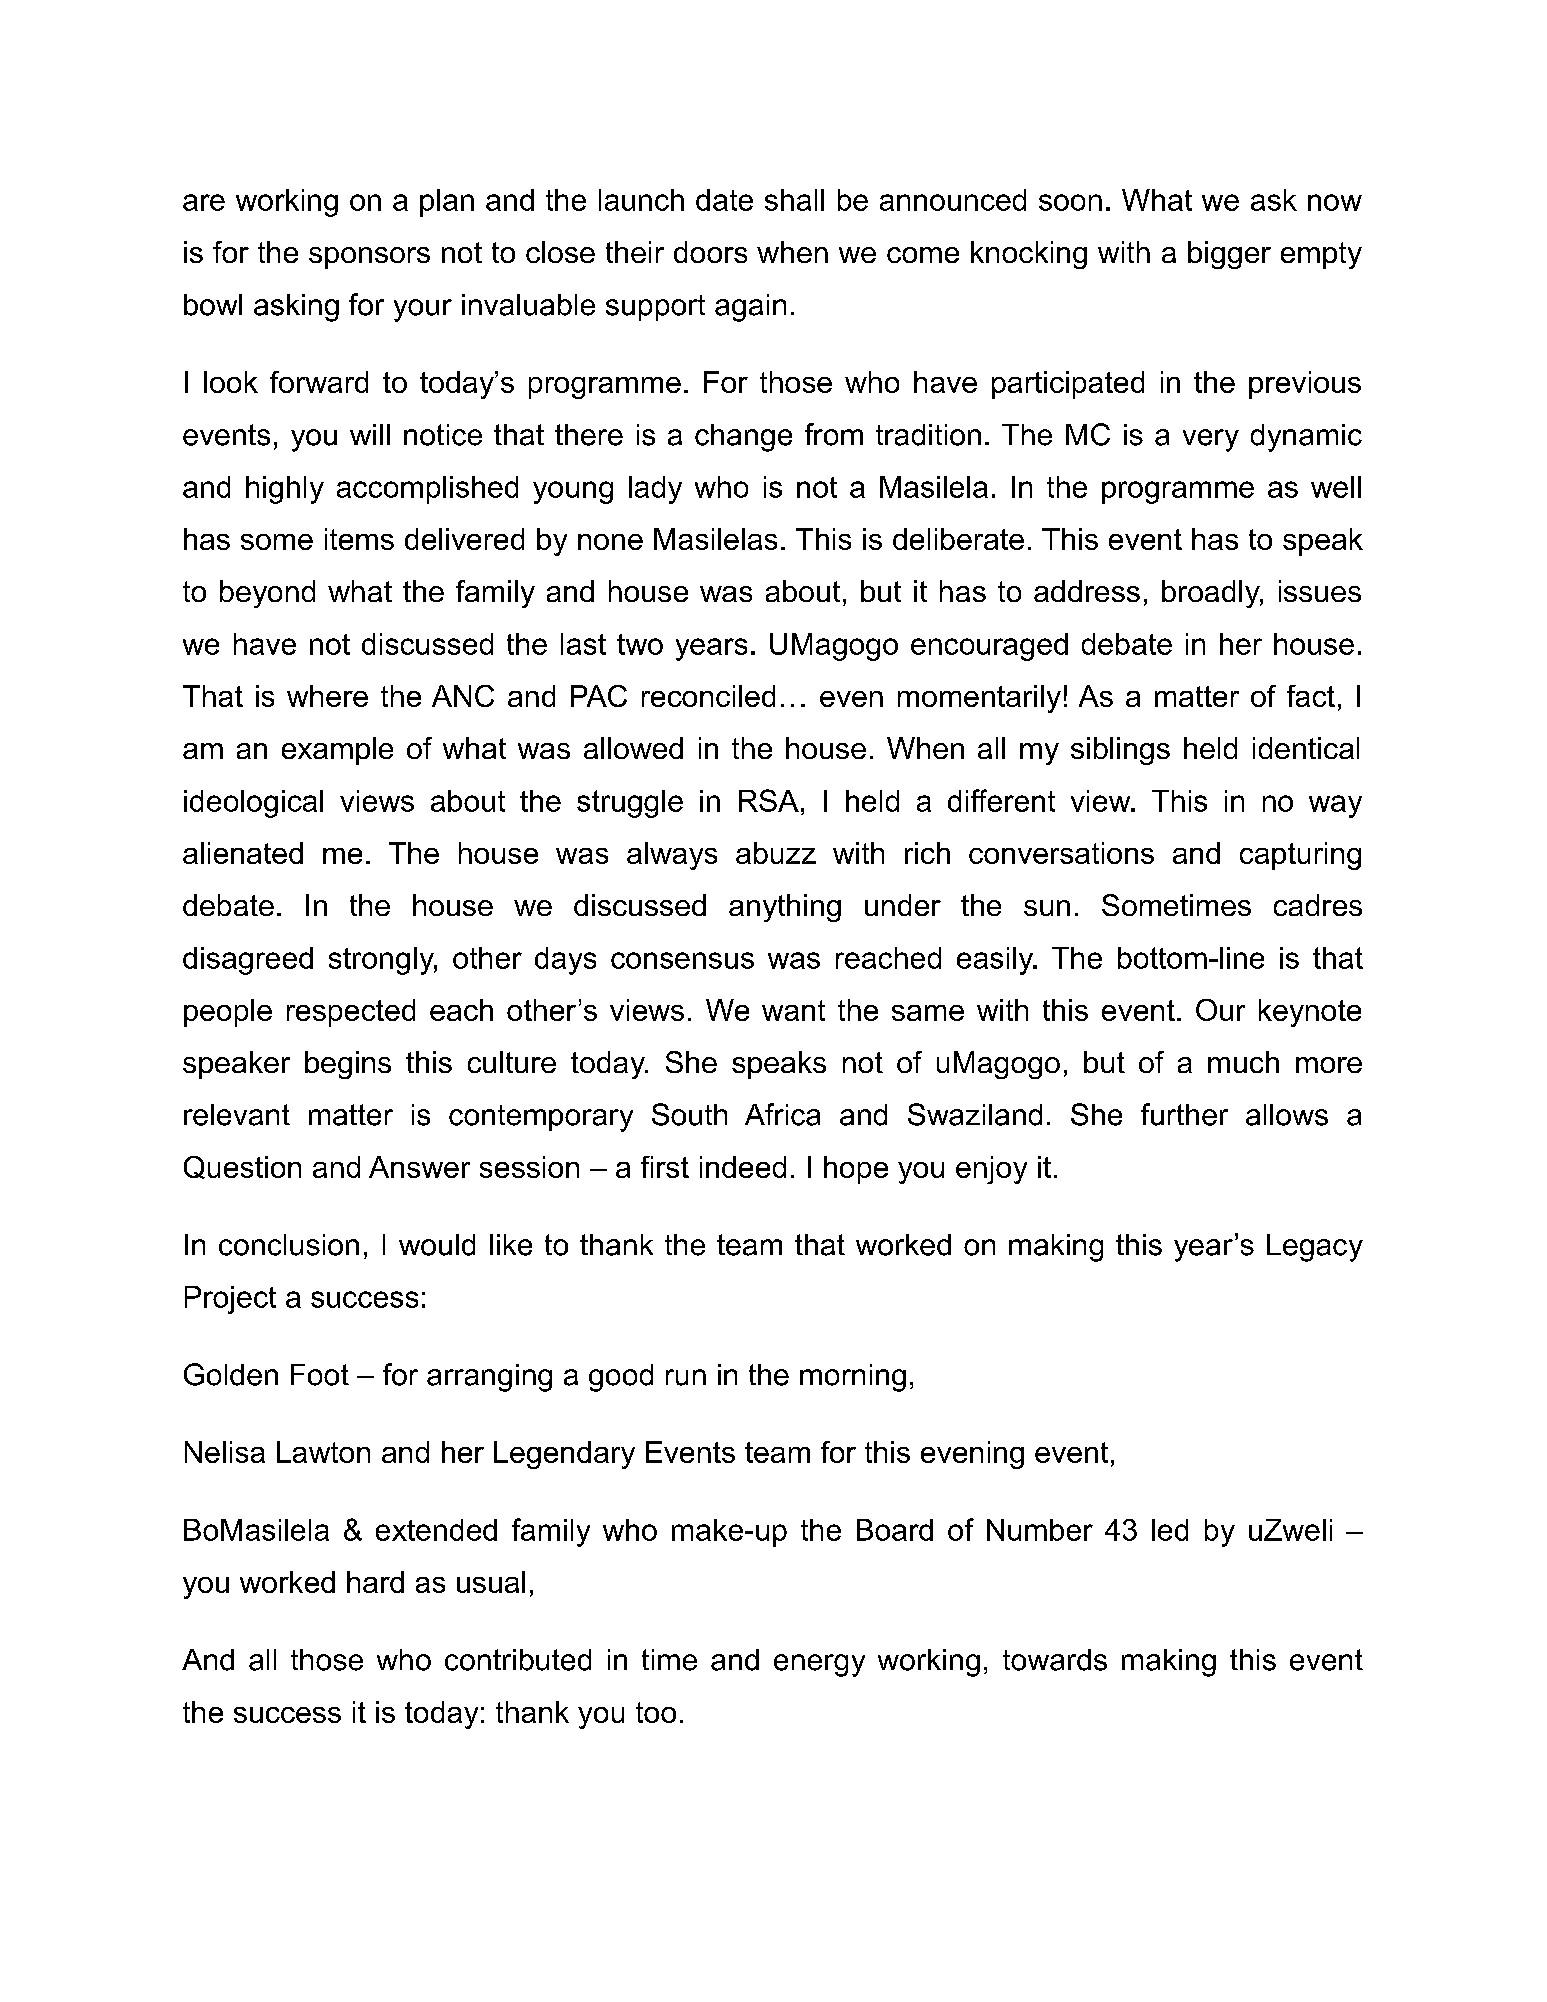  What do you see at coordinates (1055, 1660) in the document?
I see `towards` at bounding box center [1055, 1660].
